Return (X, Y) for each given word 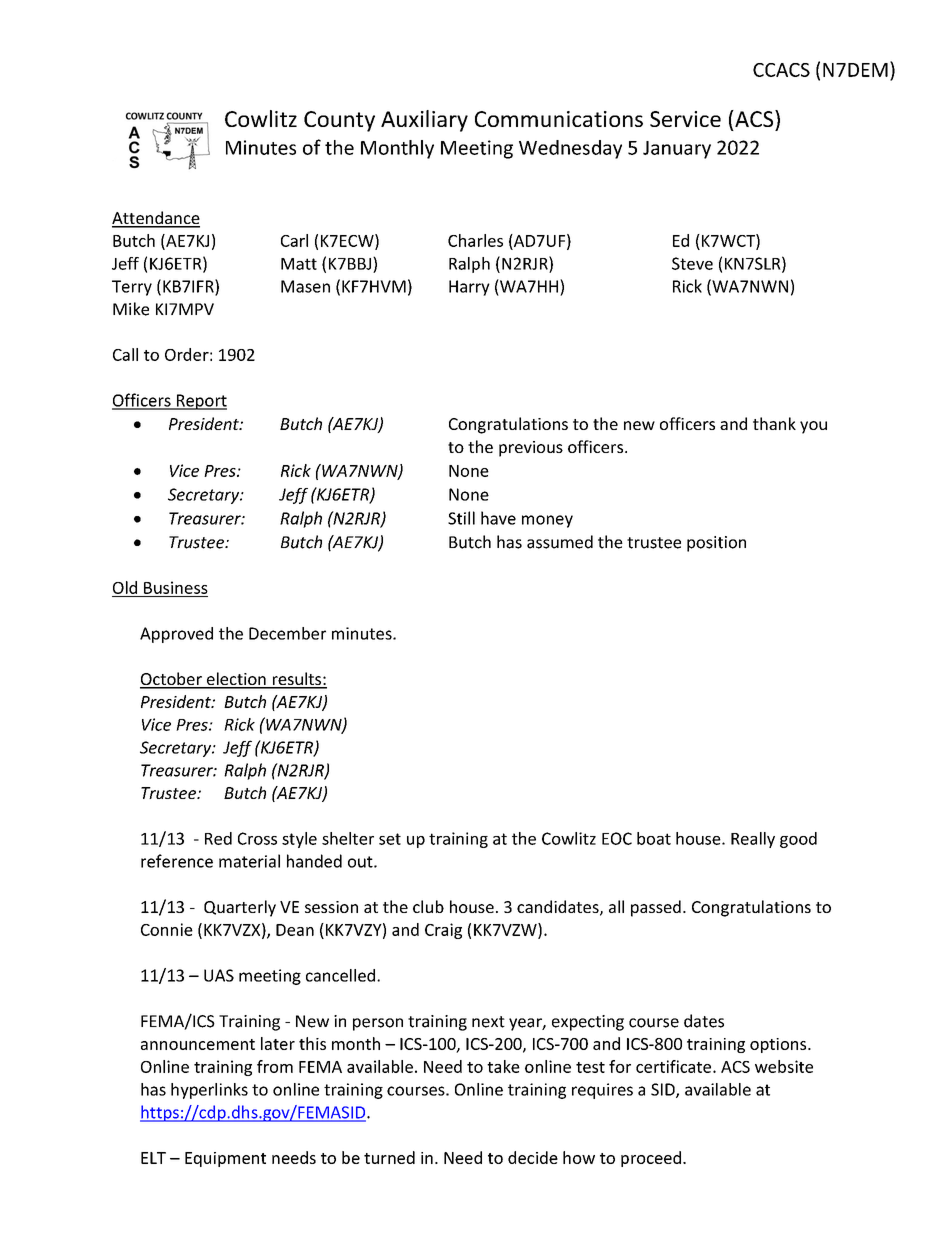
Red (218, 838)
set (390, 839)
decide (533, 1157)
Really (753, 840)
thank (774, 423)
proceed (651, 1159)
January (677, 150)
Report (200, 402)
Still (461, 518)
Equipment (225, 1159)
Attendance (156, 219)
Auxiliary (424, 121)
